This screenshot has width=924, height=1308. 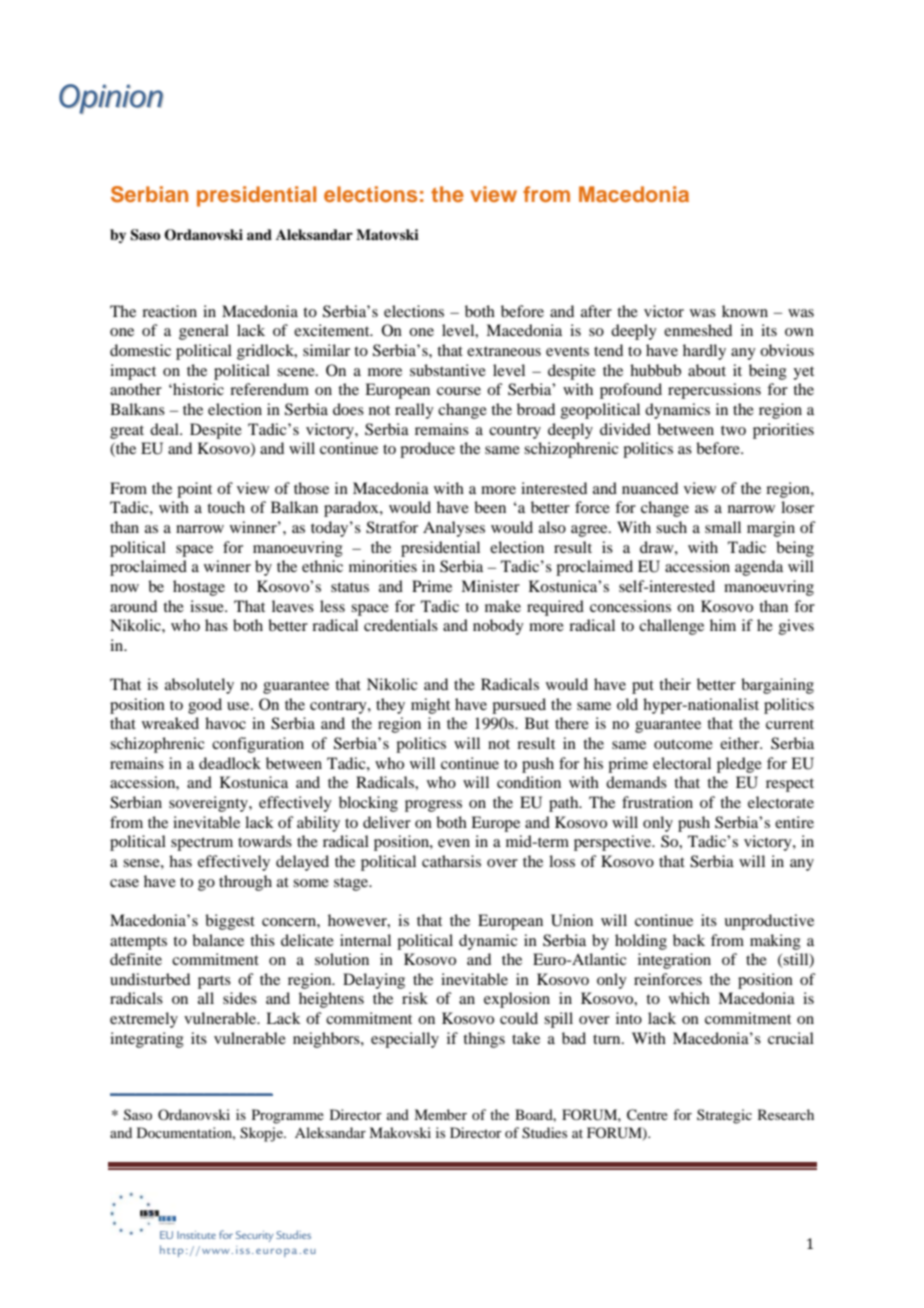 What do you see at coordinates (689, 998) in the screenshot?
I see `which` at bounding box center [689, 998].
